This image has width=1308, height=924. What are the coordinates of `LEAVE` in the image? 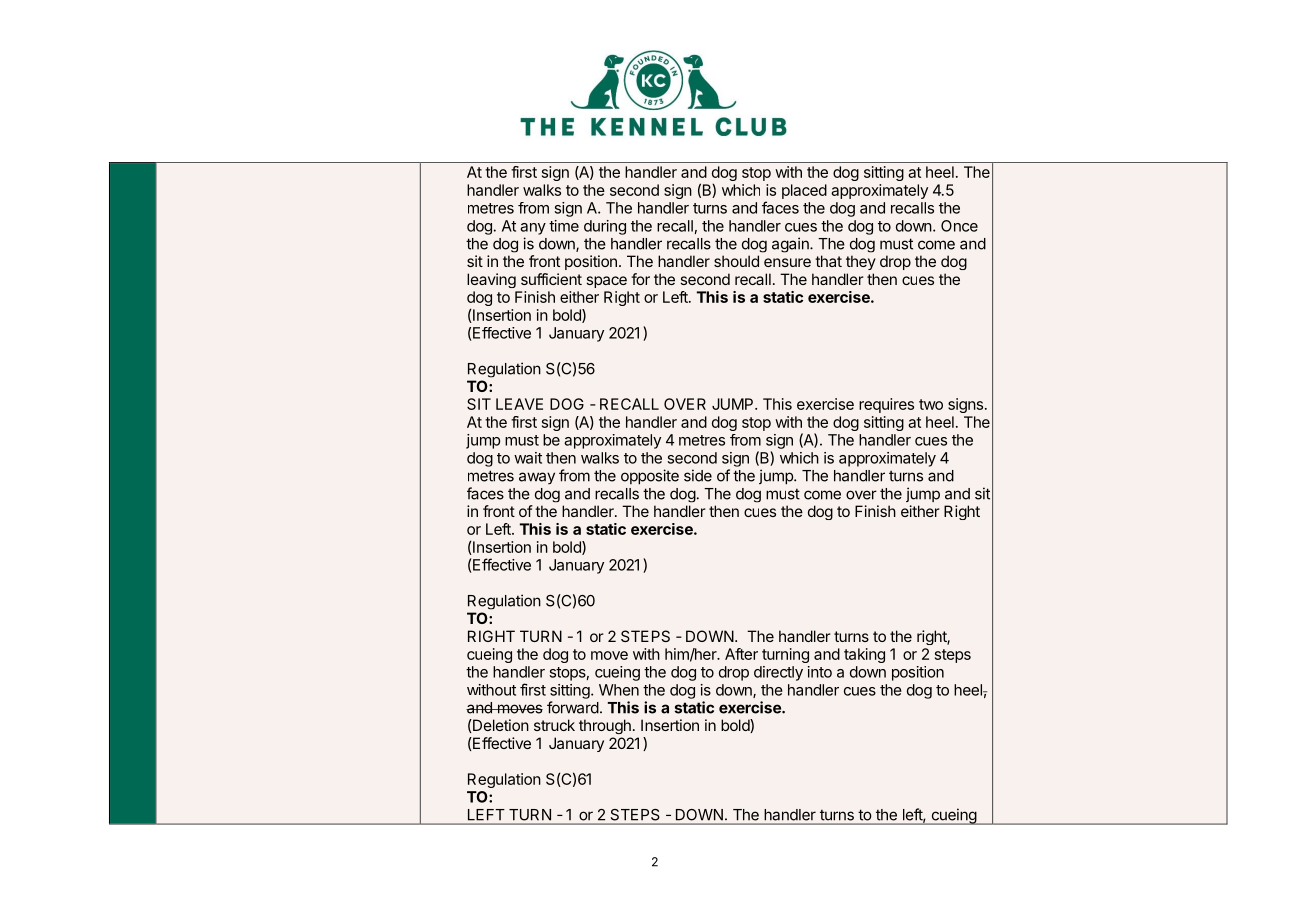 It's located at (519, 404).
